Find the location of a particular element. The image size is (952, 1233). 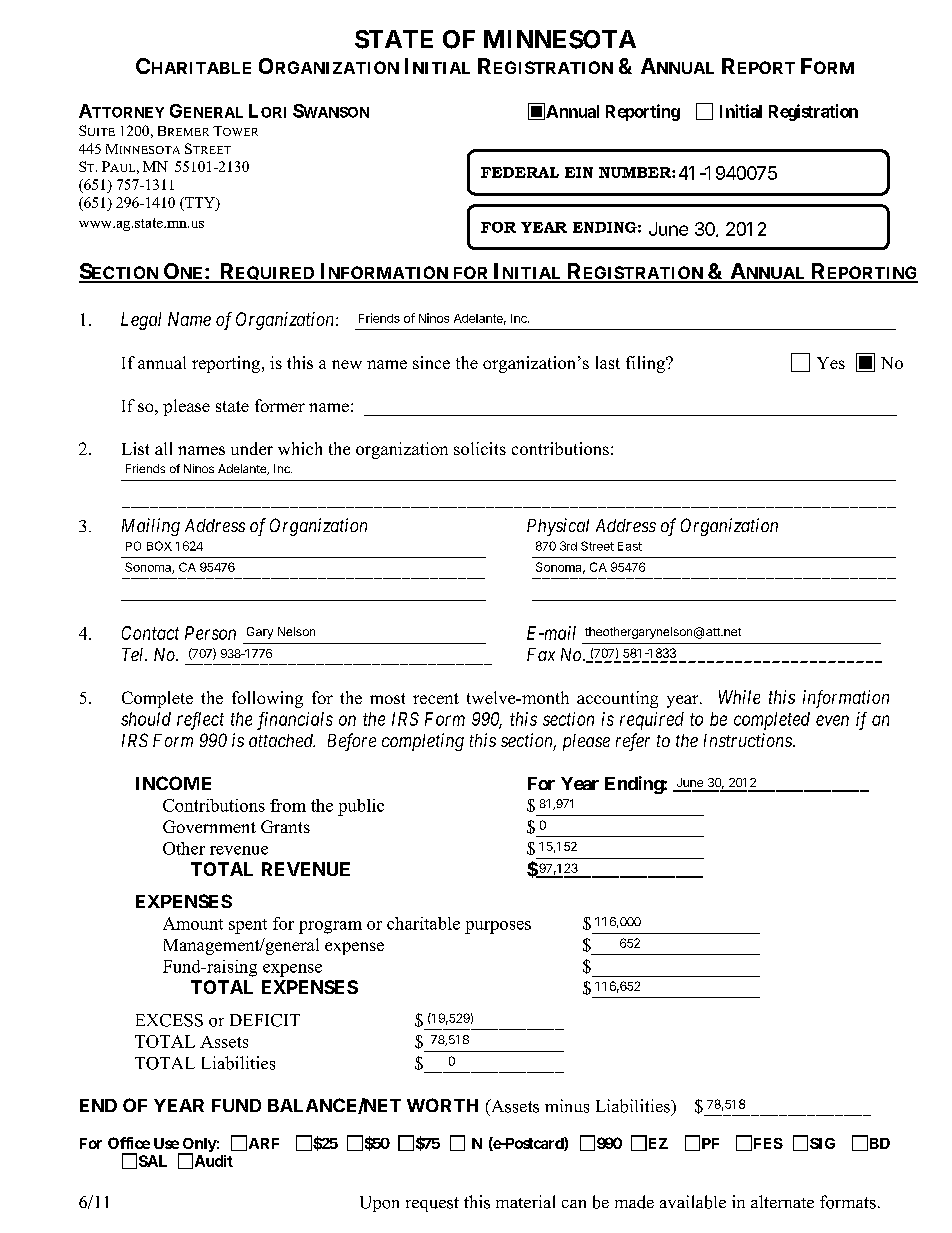

TTY is located at coordinates (200, 202).
